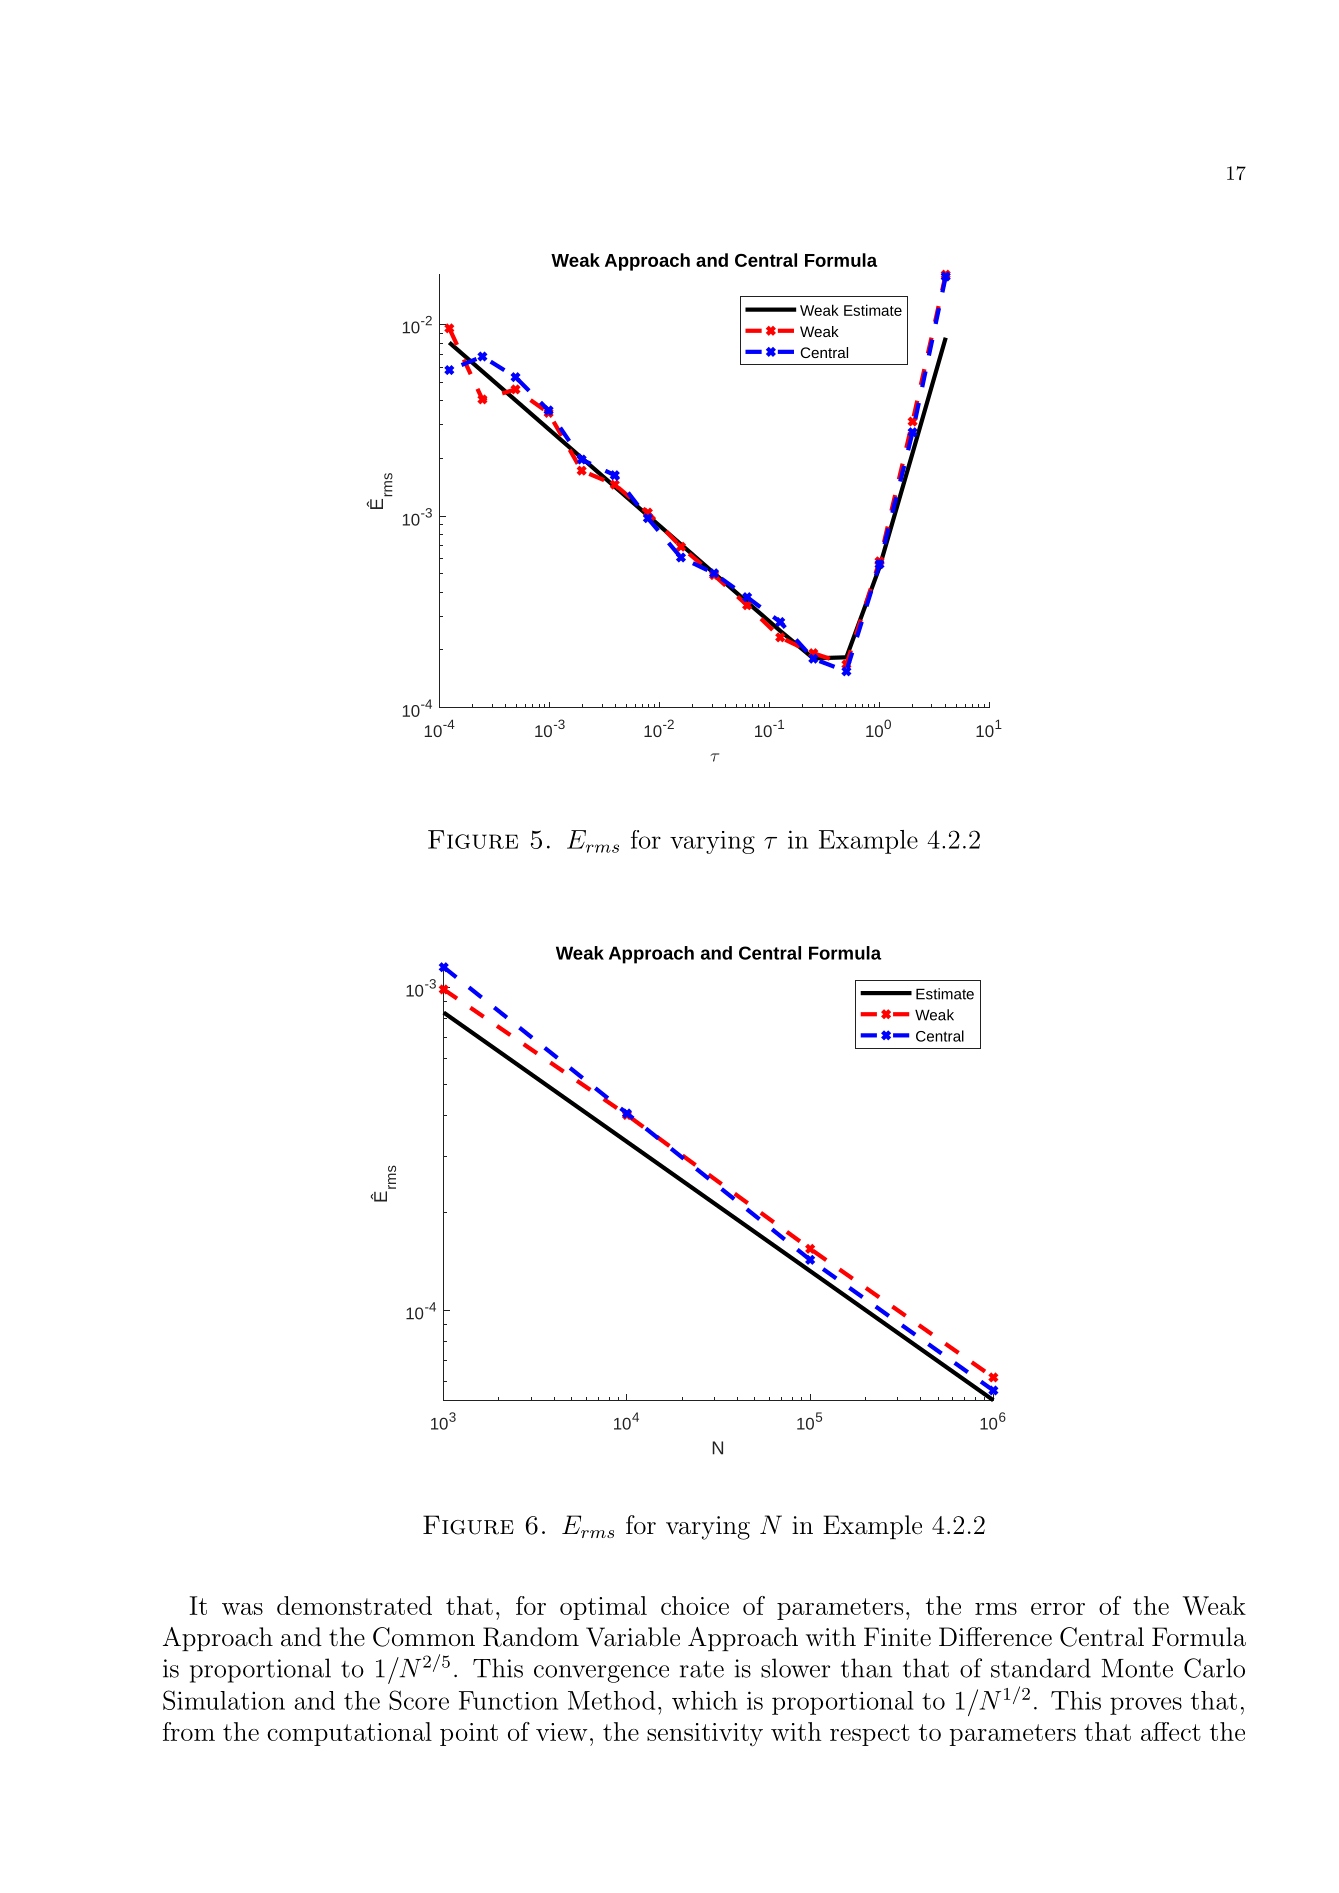 Image resolution: width=1339 pixels, height=1893 pixels. What do you see at coordinates (224, 1700) in the screenshot?
I see `Simulation` at bounding box center [224, 1700].
